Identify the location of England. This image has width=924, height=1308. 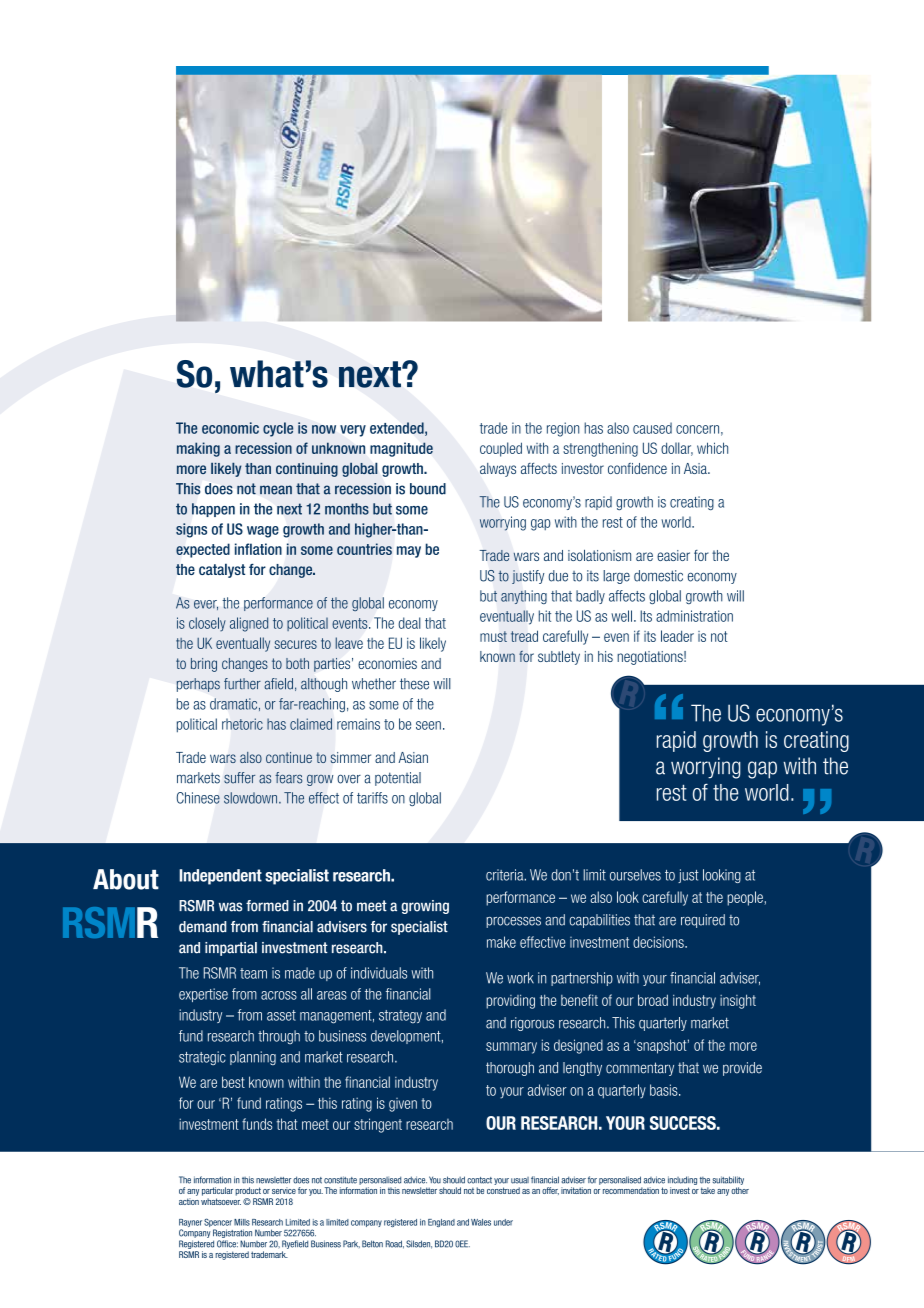
(441, 1223).
